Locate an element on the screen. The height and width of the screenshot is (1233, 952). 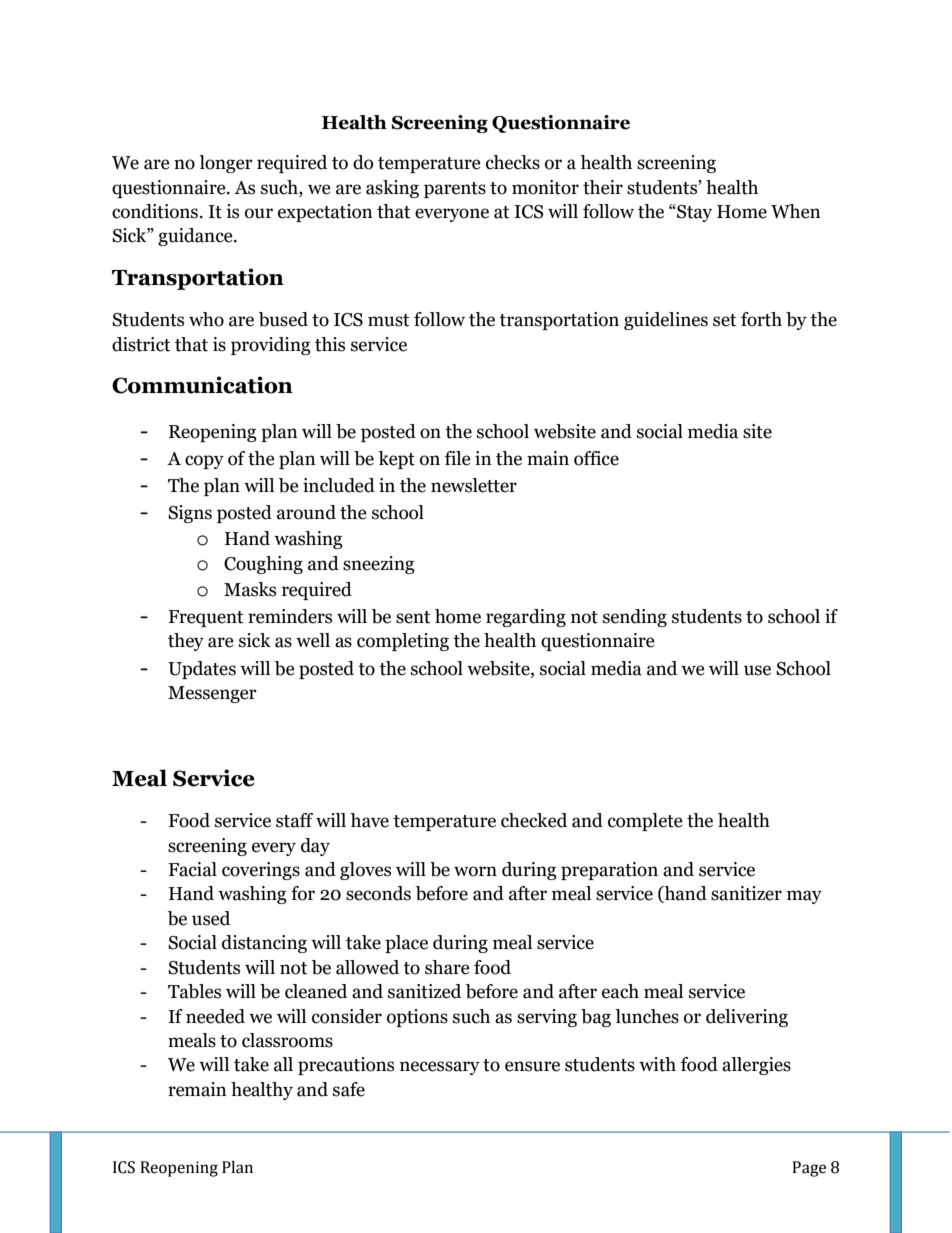
necessary is located at coordinates (440, 1068).
